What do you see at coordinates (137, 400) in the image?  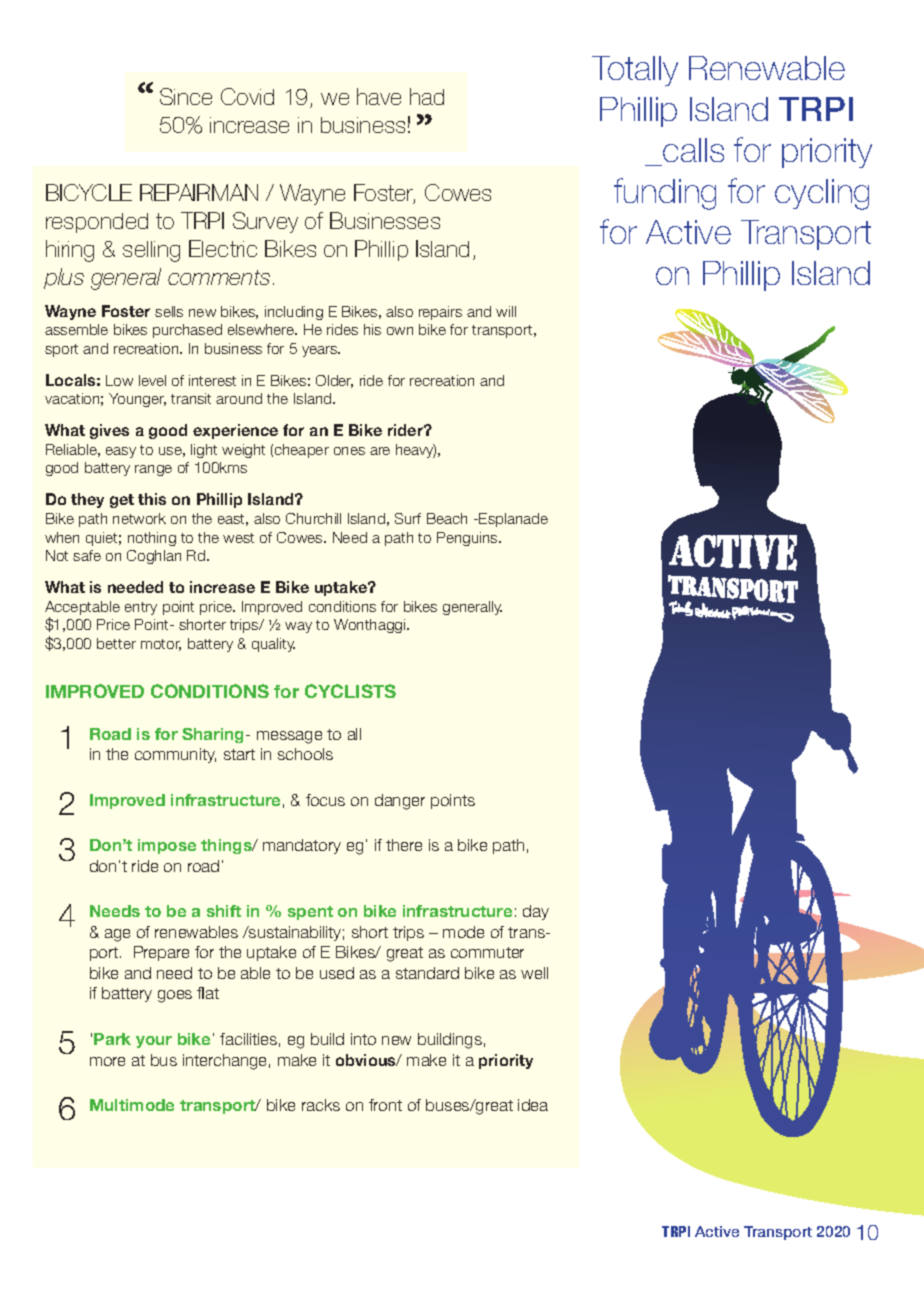 I see `Younger` at bounding box center [137, 400].
